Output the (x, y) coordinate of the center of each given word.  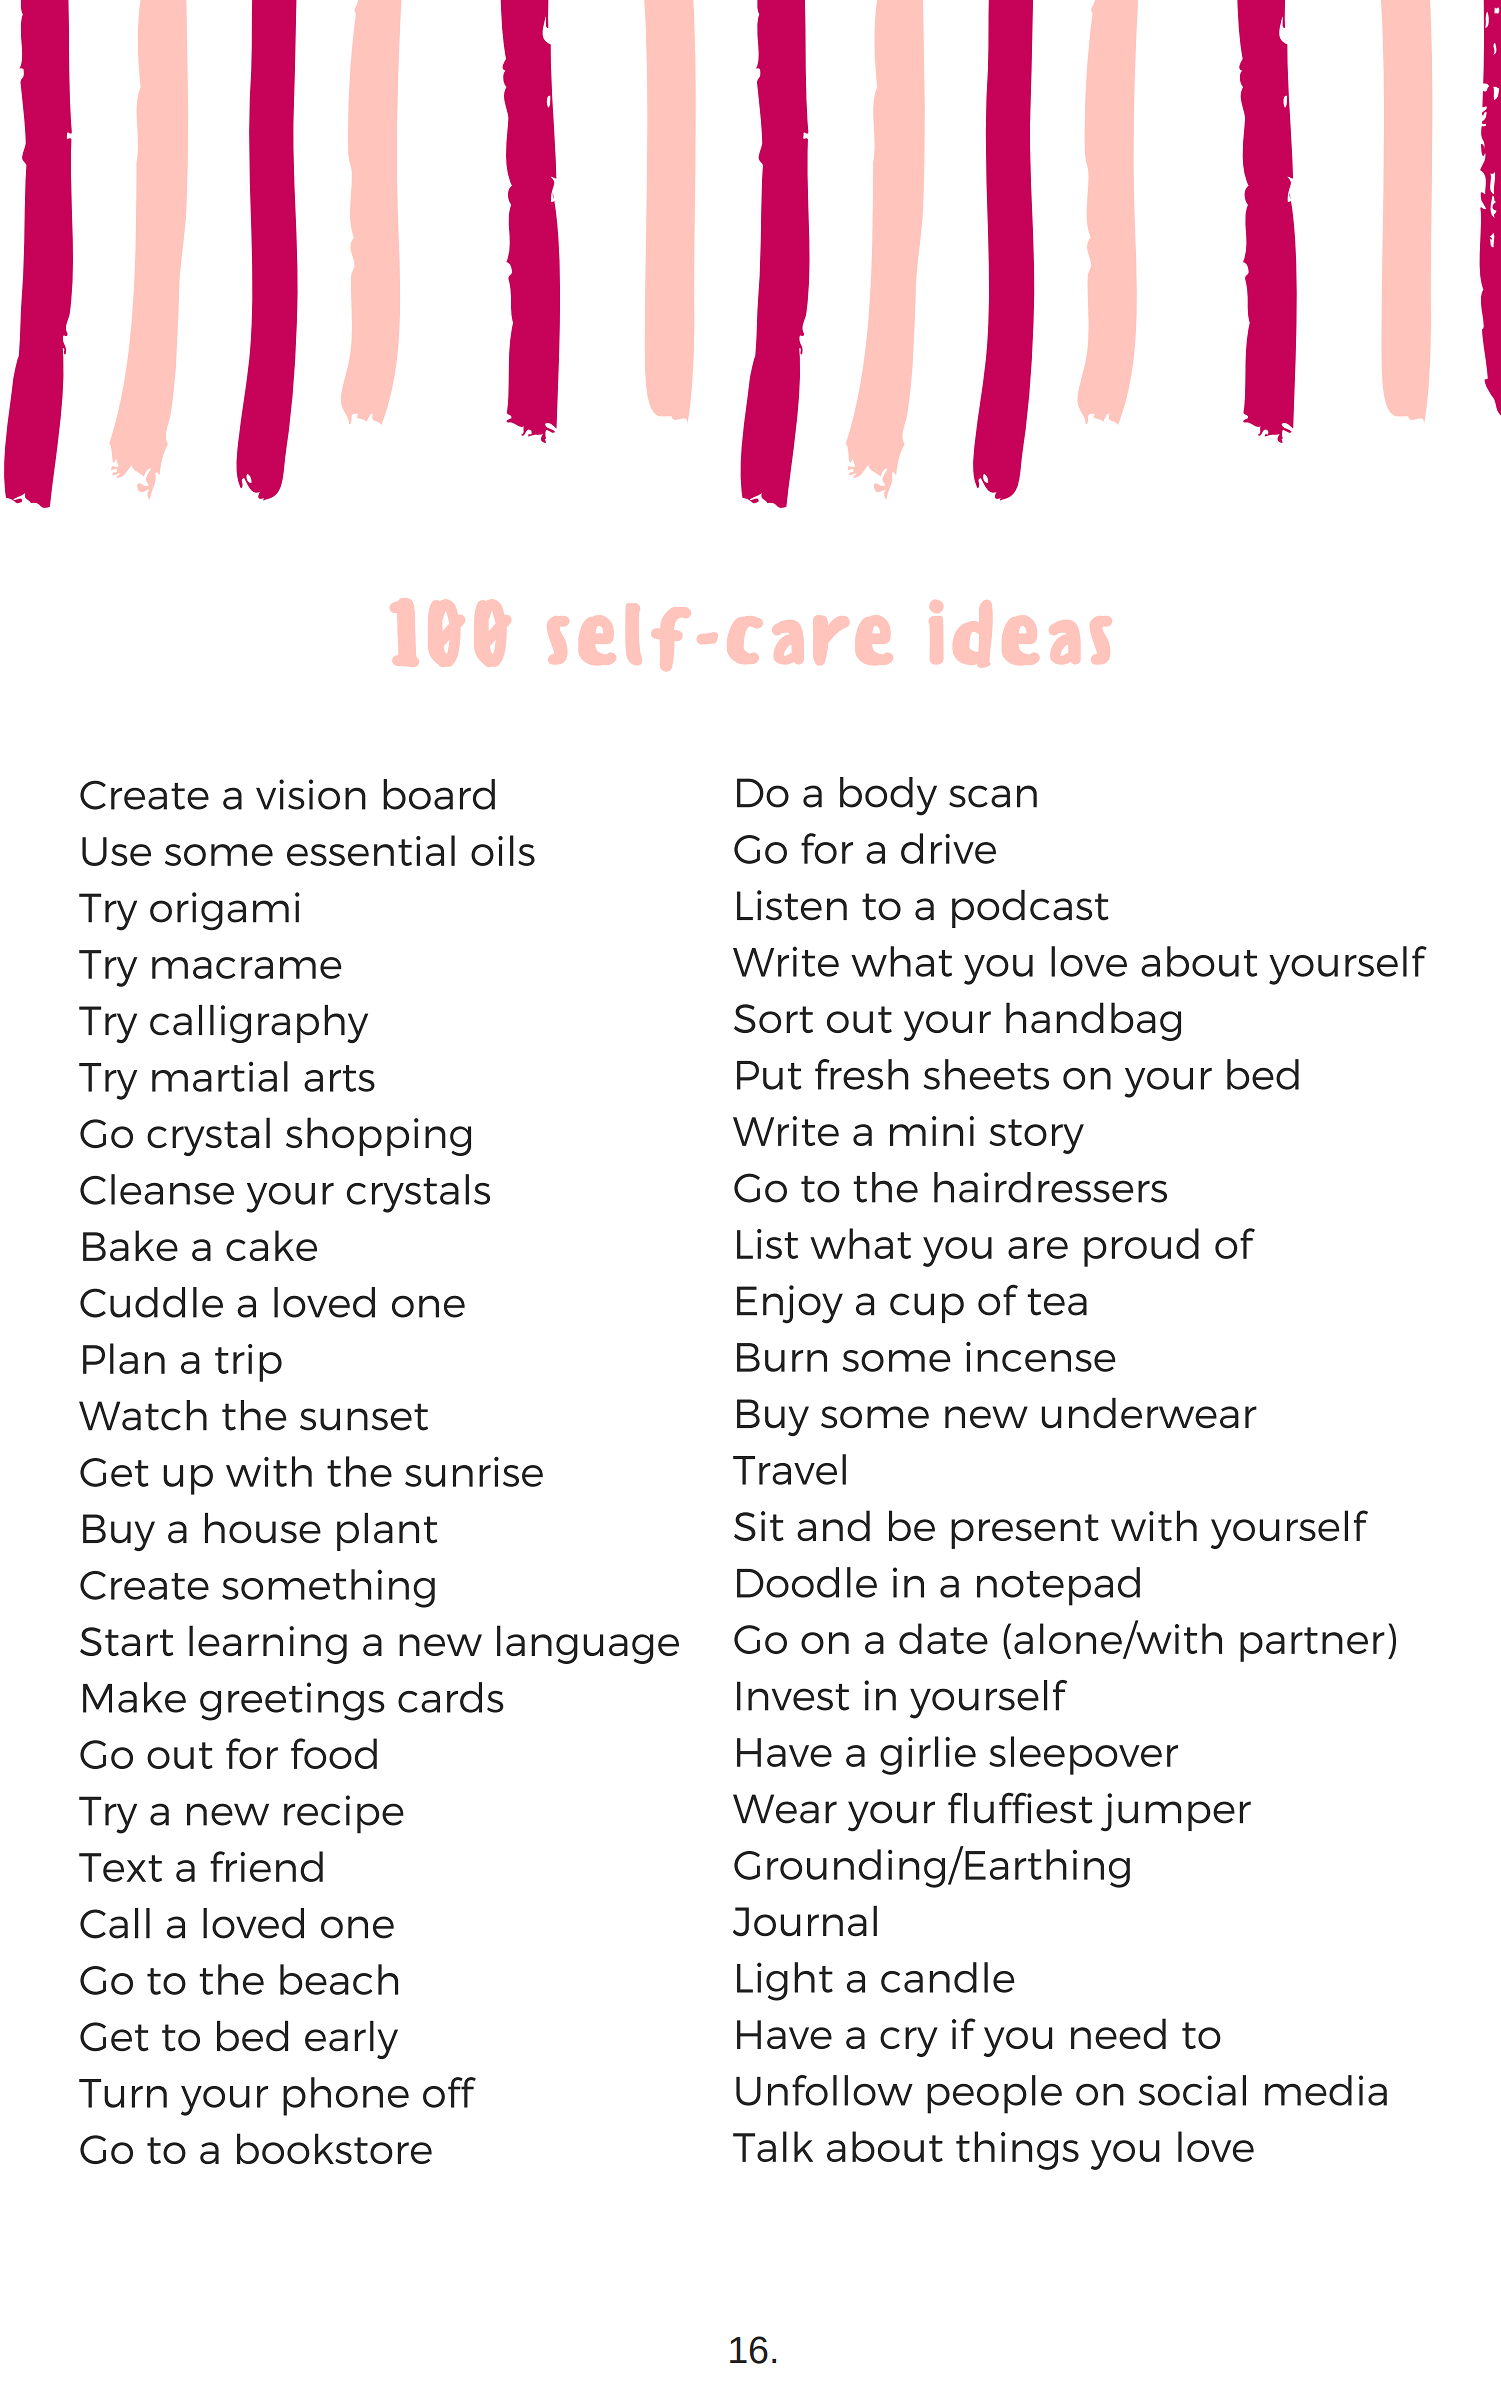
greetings (292, 1701)
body (888, 796)
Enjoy (790, 1304)
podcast (1030, 909)
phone (346, 2096)
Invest (793, 1696)
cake (271, 1245)
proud (1141, 1247)
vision (311, 794)
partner (1312, 1644)
